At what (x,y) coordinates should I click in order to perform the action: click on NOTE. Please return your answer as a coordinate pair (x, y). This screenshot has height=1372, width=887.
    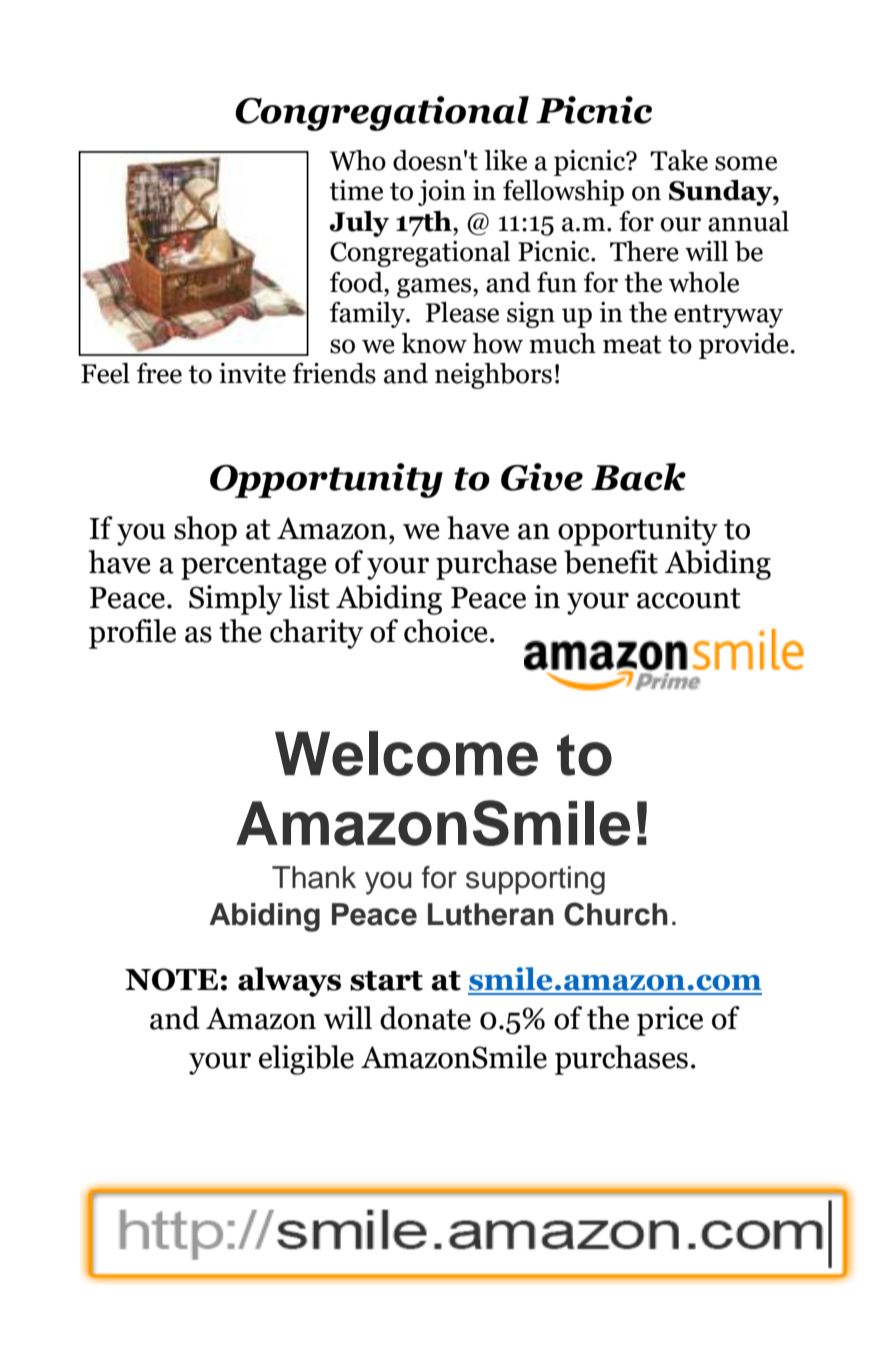
    Looking at the image, I should click on (171, 979).
